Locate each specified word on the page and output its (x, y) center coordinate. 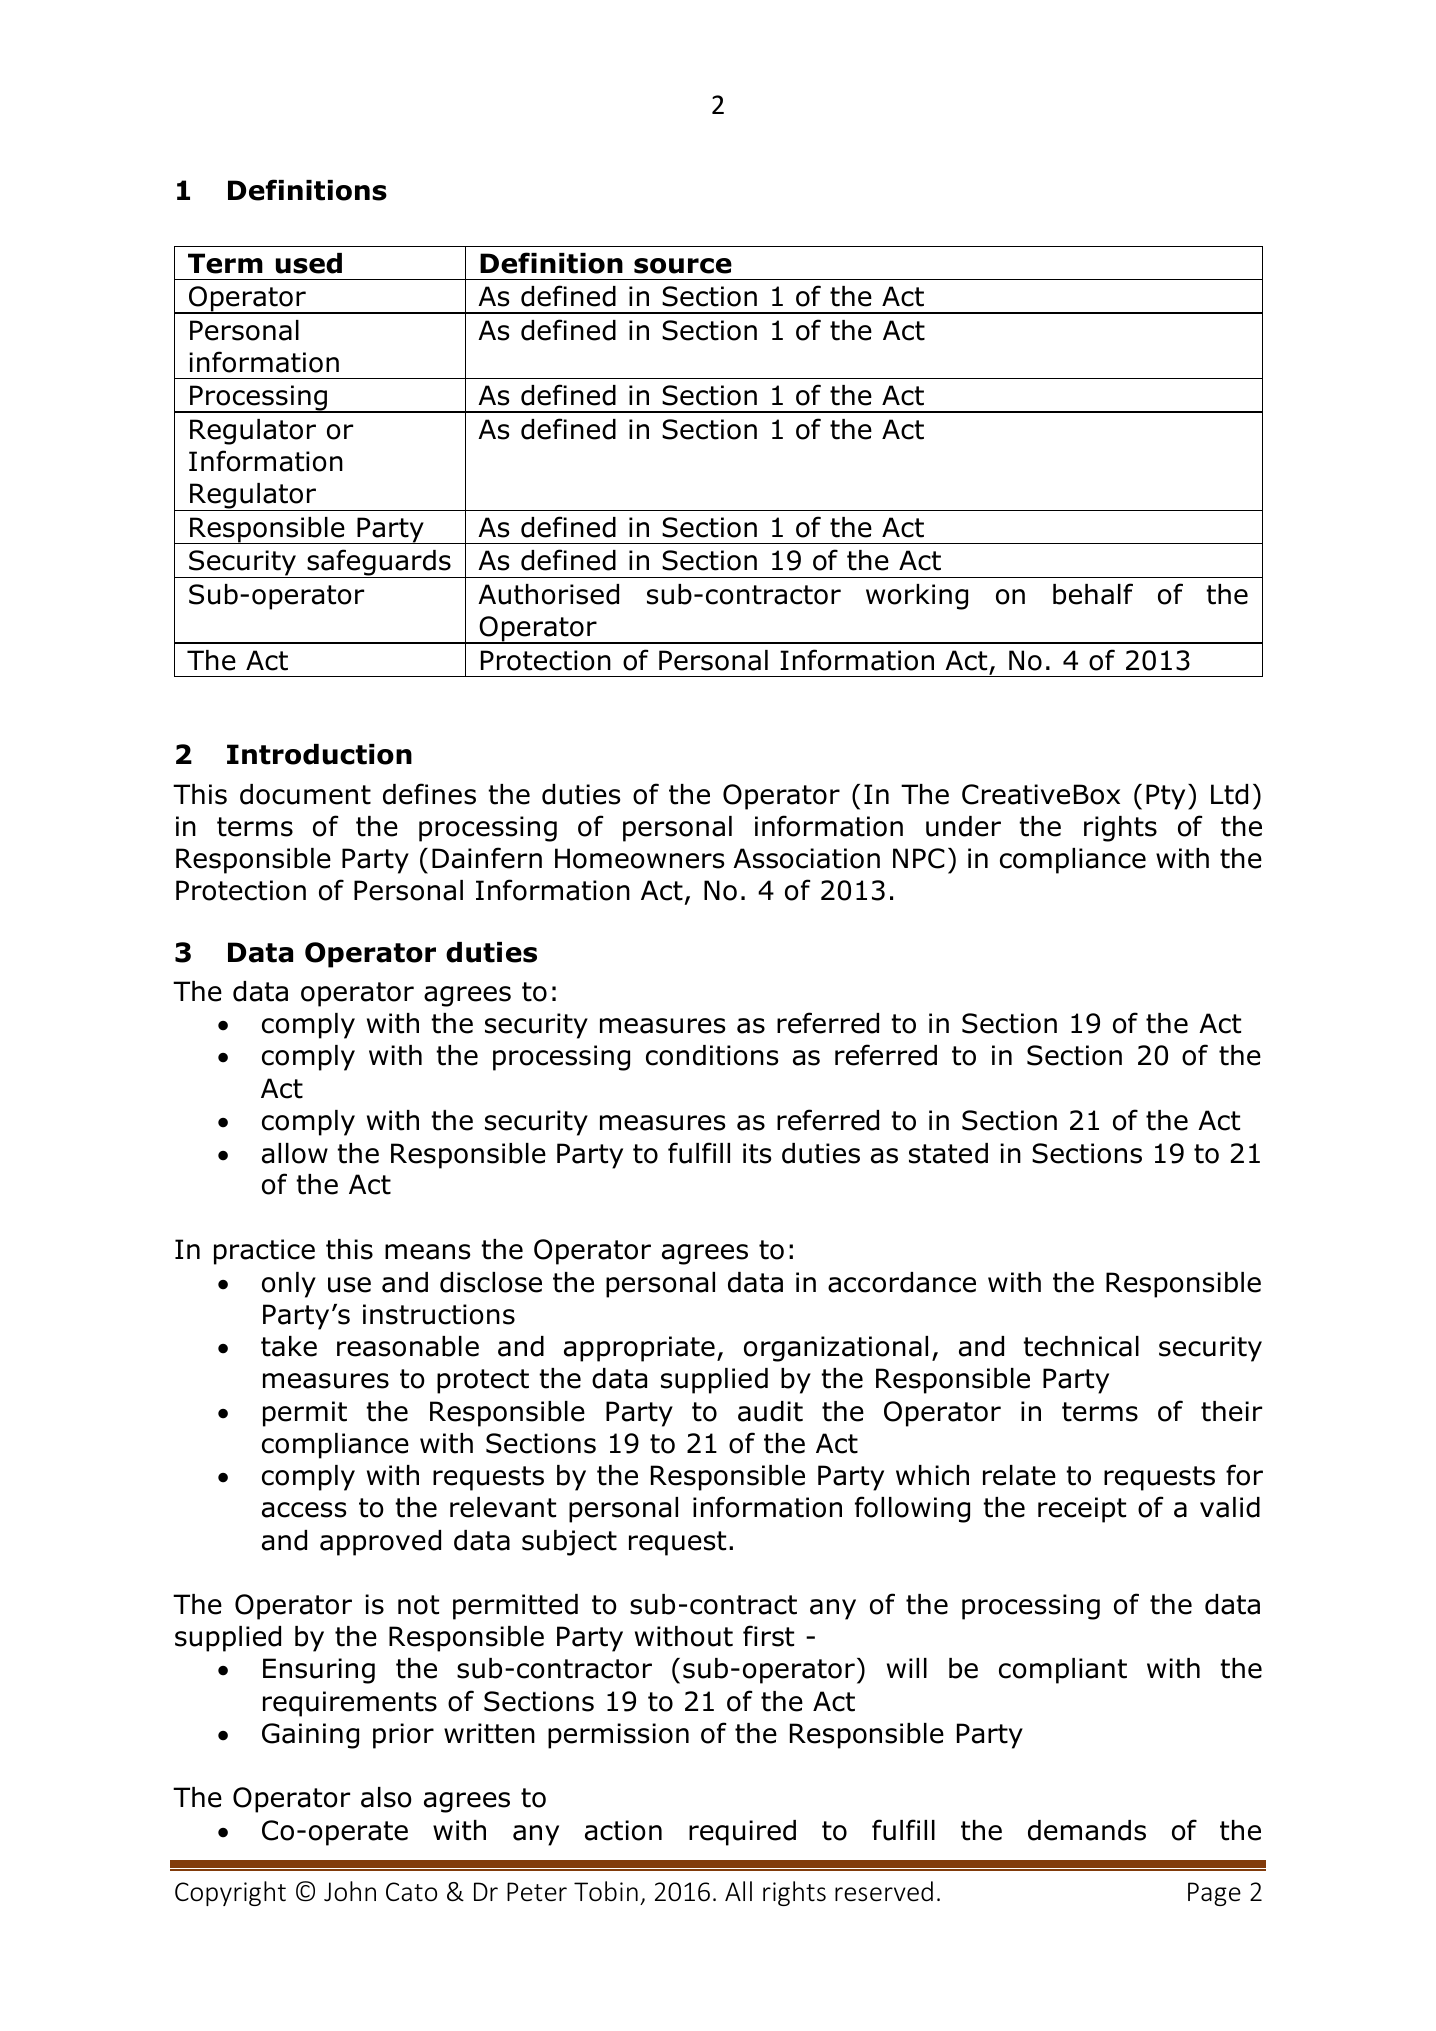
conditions (712, 1055)
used (309, 263)
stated (948, 1153)
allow (295, 1153)
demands (1087, 1830)
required (742, 1833)
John (350, 1891)
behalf (1093, 594)
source (683, 266)
